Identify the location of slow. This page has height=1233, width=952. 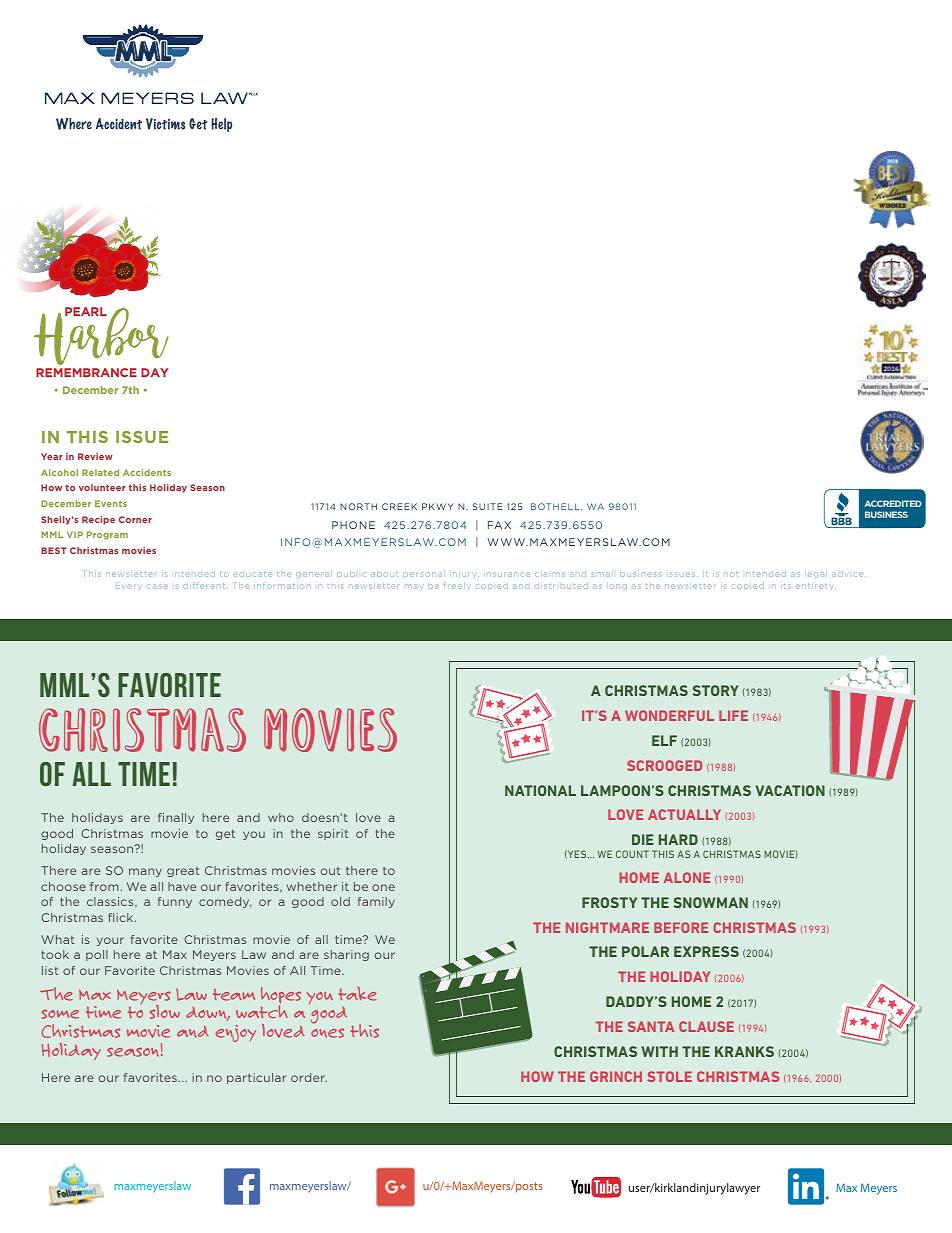
(165, 1012).
